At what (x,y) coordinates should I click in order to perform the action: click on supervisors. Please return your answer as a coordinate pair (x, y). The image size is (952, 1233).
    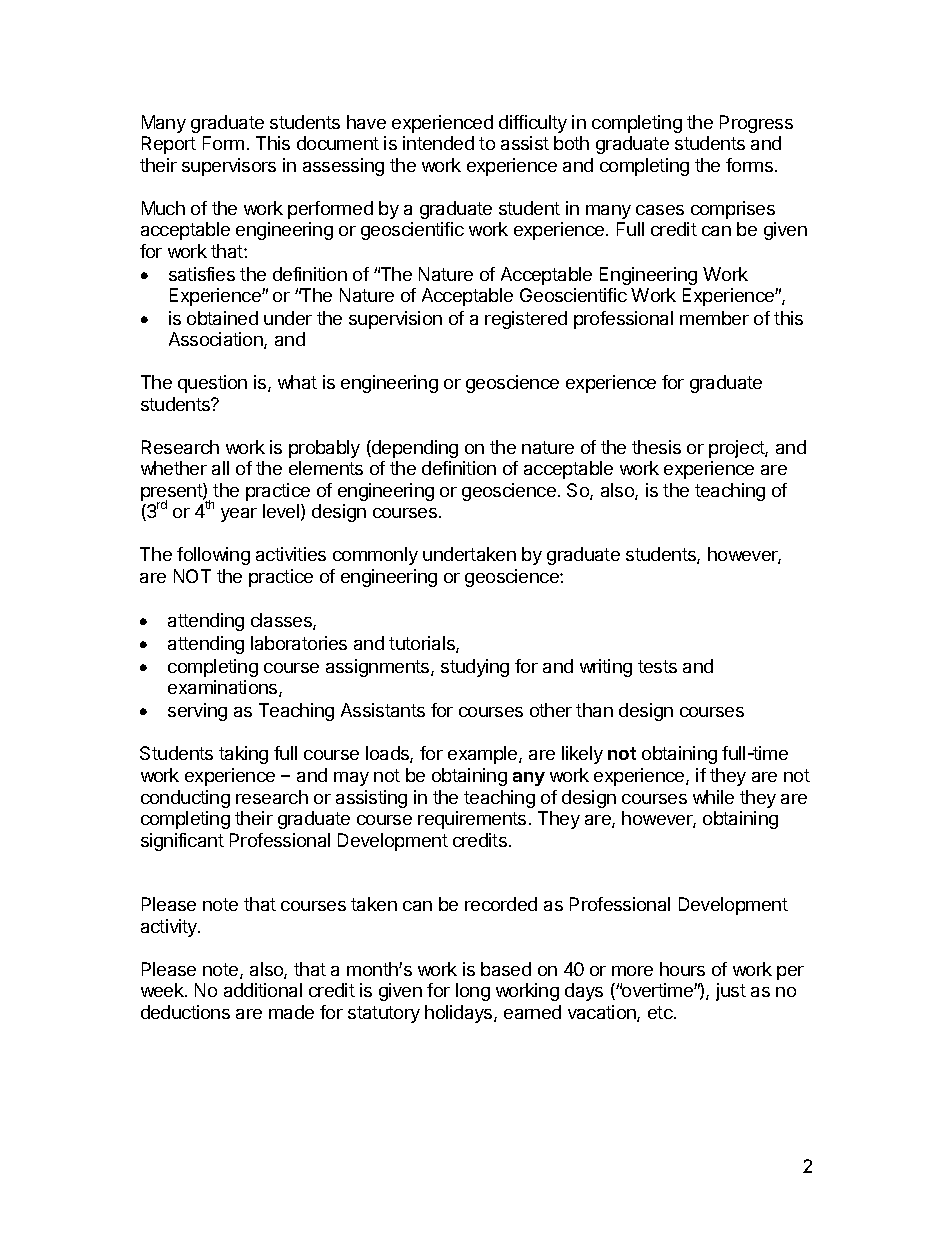
    Looking at the image, I should click on (229, 167).
